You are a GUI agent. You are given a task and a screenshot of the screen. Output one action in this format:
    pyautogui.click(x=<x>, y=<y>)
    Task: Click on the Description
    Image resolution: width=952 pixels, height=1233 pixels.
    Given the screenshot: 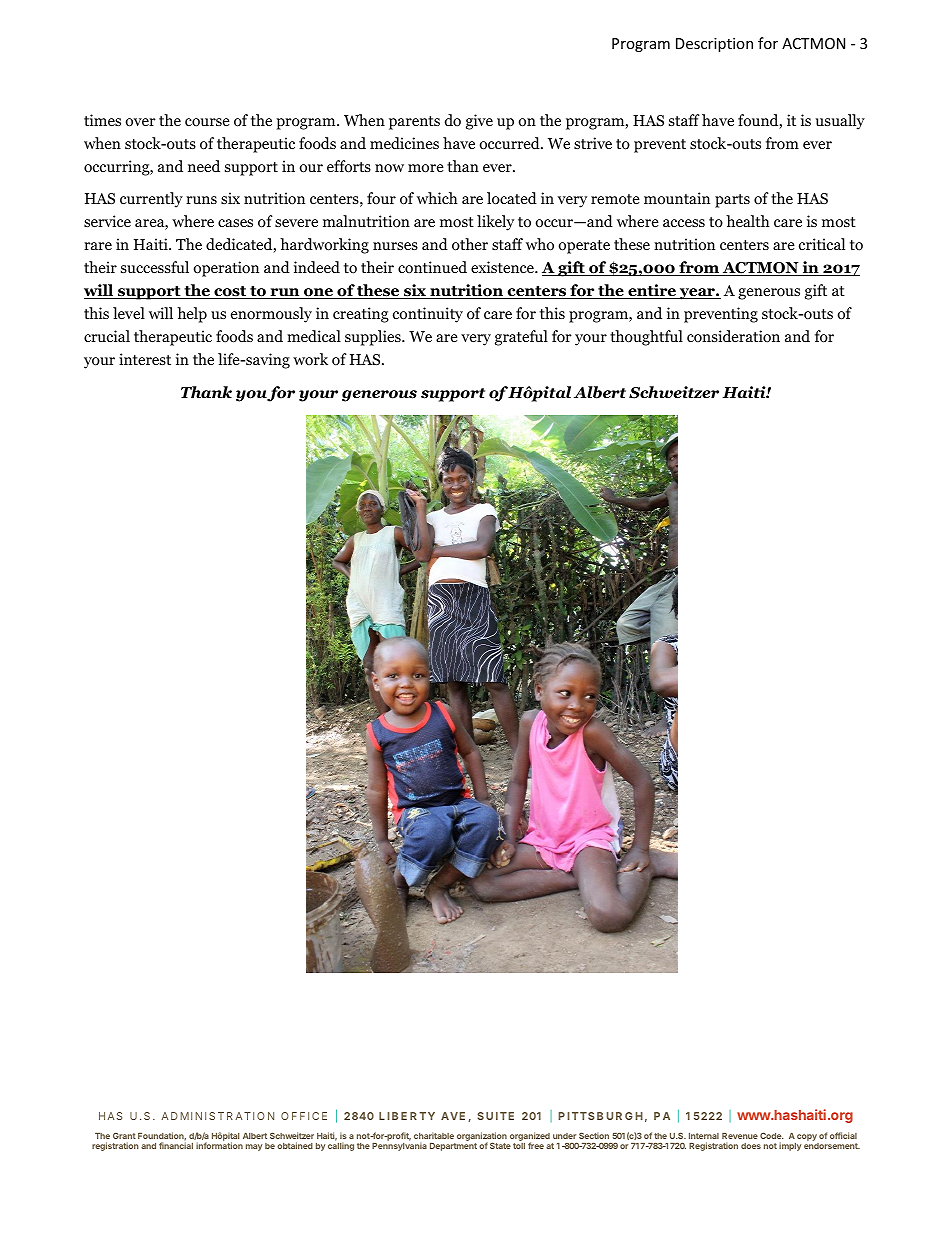 What is the action you would take?
    pyautogui.click(x=714, y=45)
